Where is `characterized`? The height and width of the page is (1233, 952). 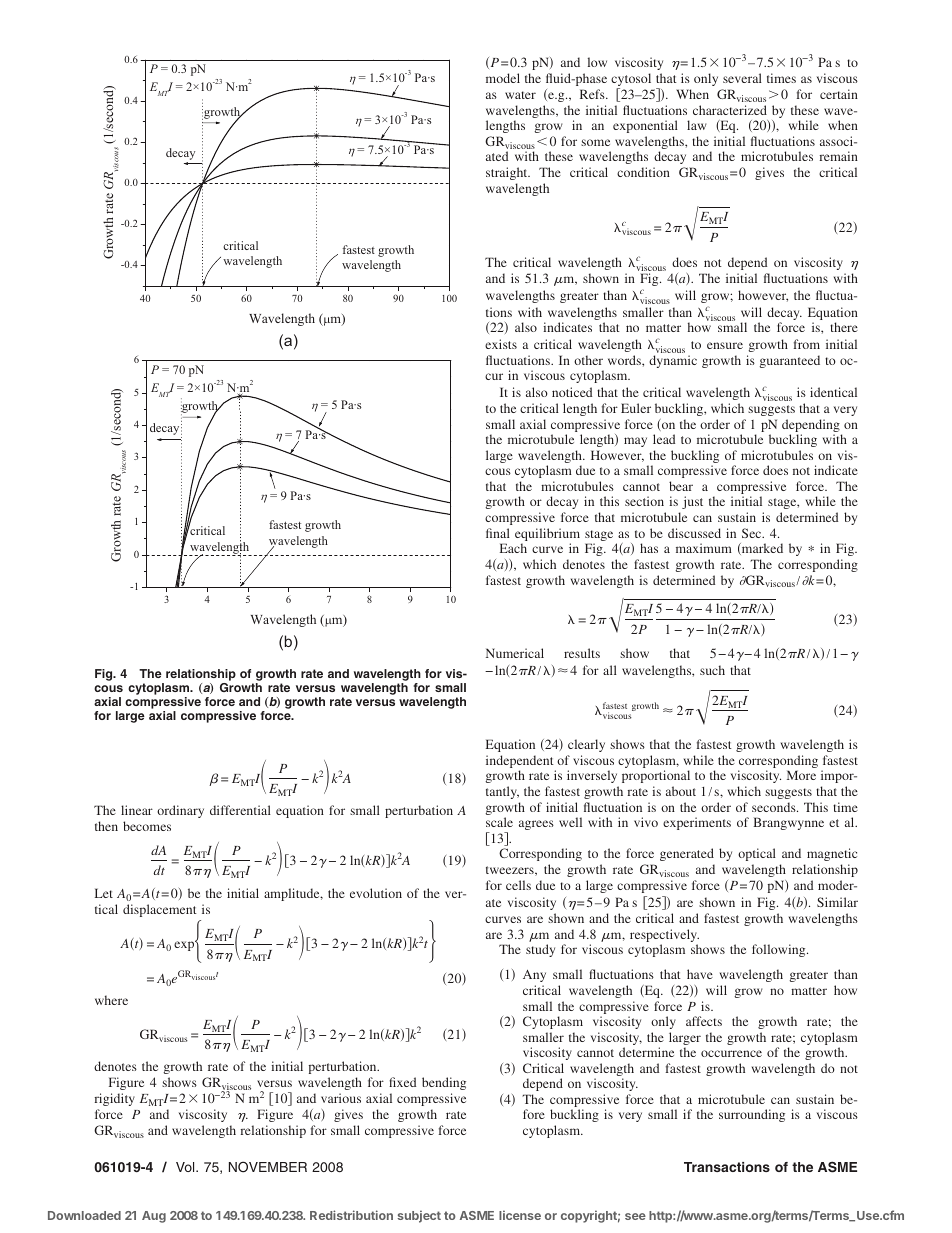 characterized is located at coordinates (730, 110).
